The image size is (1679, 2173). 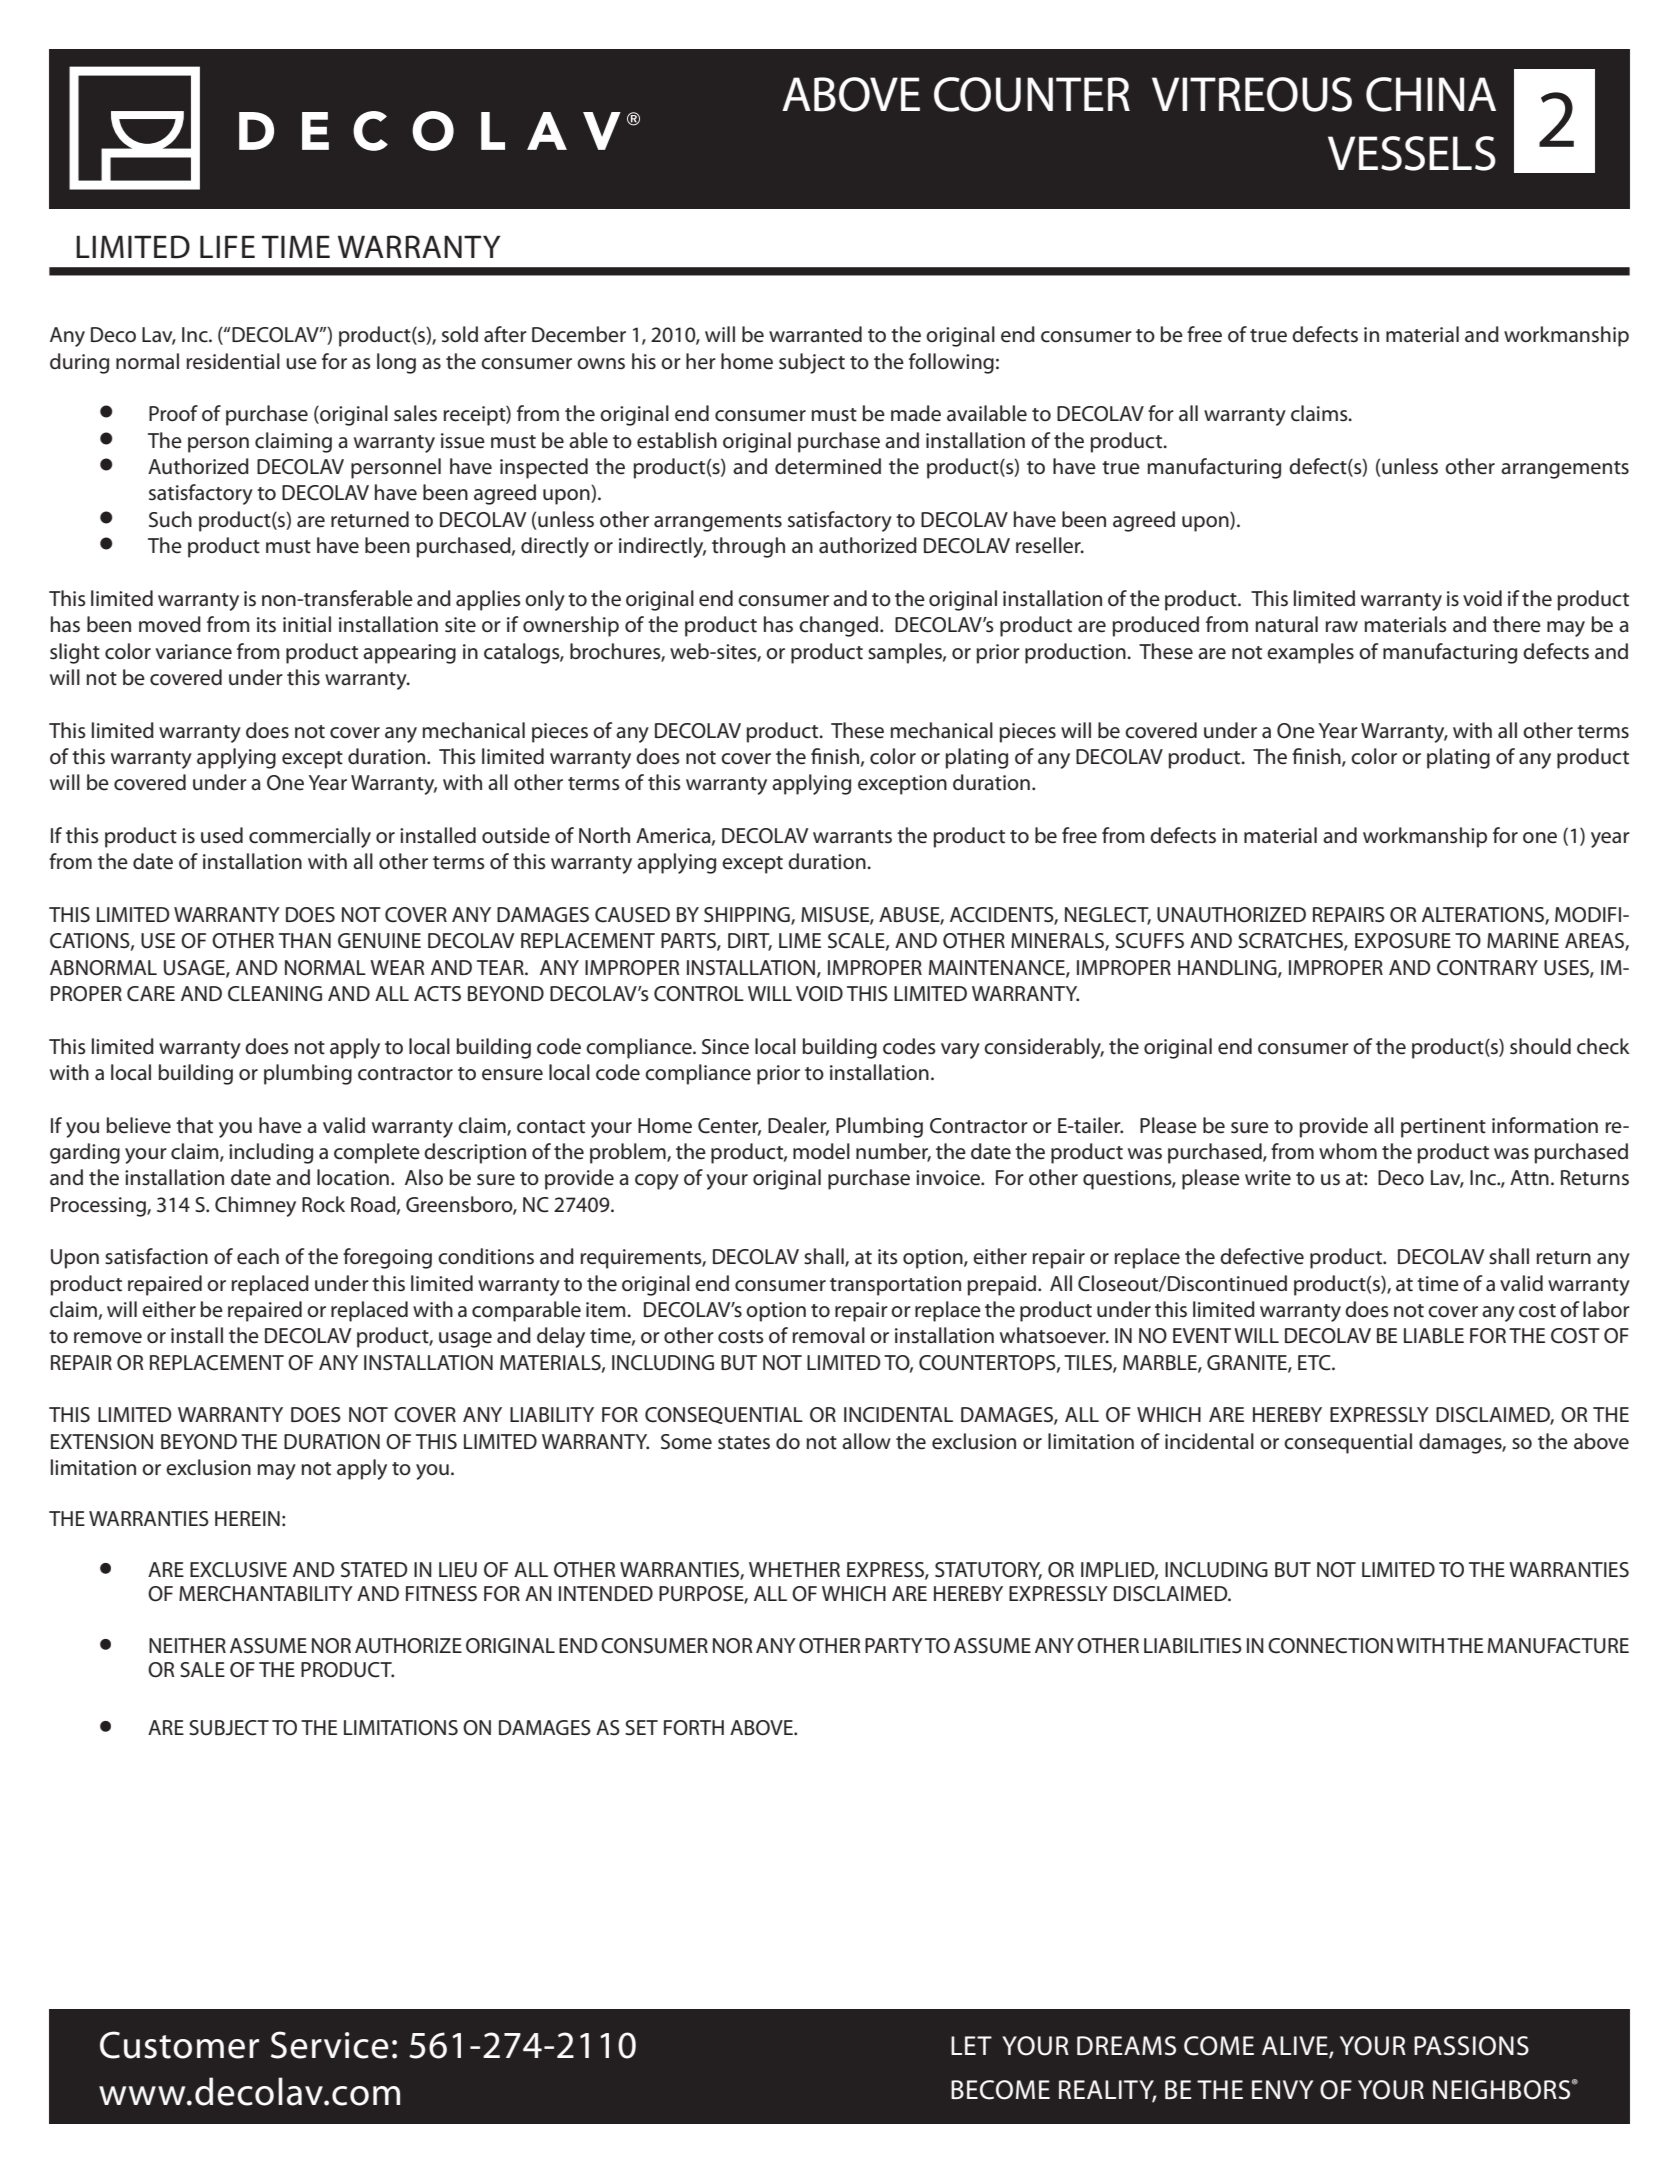 What do you see at coordinates (310, 837) in the screenshot?
I see `commercially` at bounding box center [310, 837].
